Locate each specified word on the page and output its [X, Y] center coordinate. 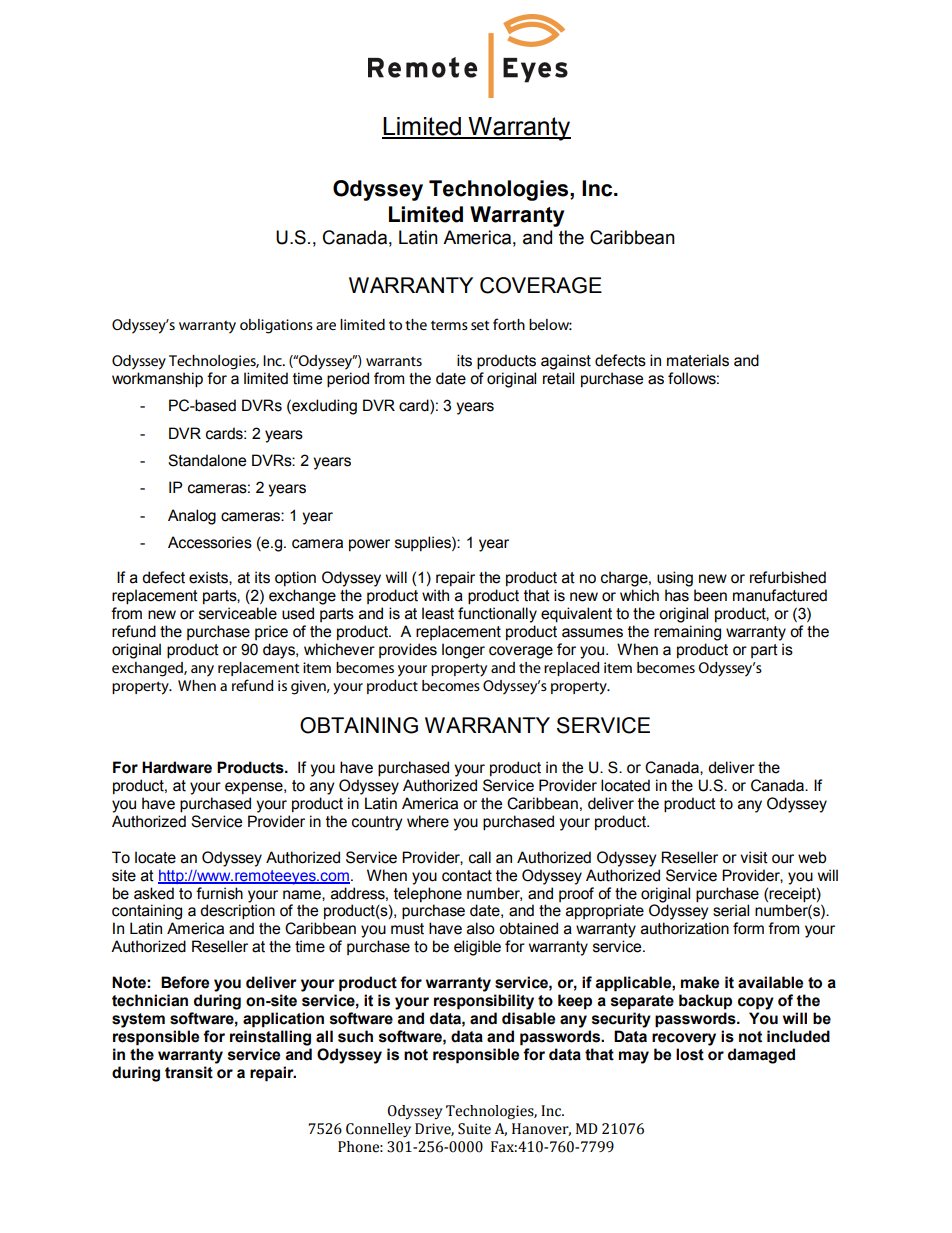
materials [698, 360]
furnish [219, 893]
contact [467, 876]
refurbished [788, 577]
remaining [687, 633]
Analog [192, 517]
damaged [761, 1056]
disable [528, 1018]
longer [463, 651]
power [369, 545]
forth [509, 324]
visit [754, 857]
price [271, 632]
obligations [276, 326]
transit [189, 1072]
